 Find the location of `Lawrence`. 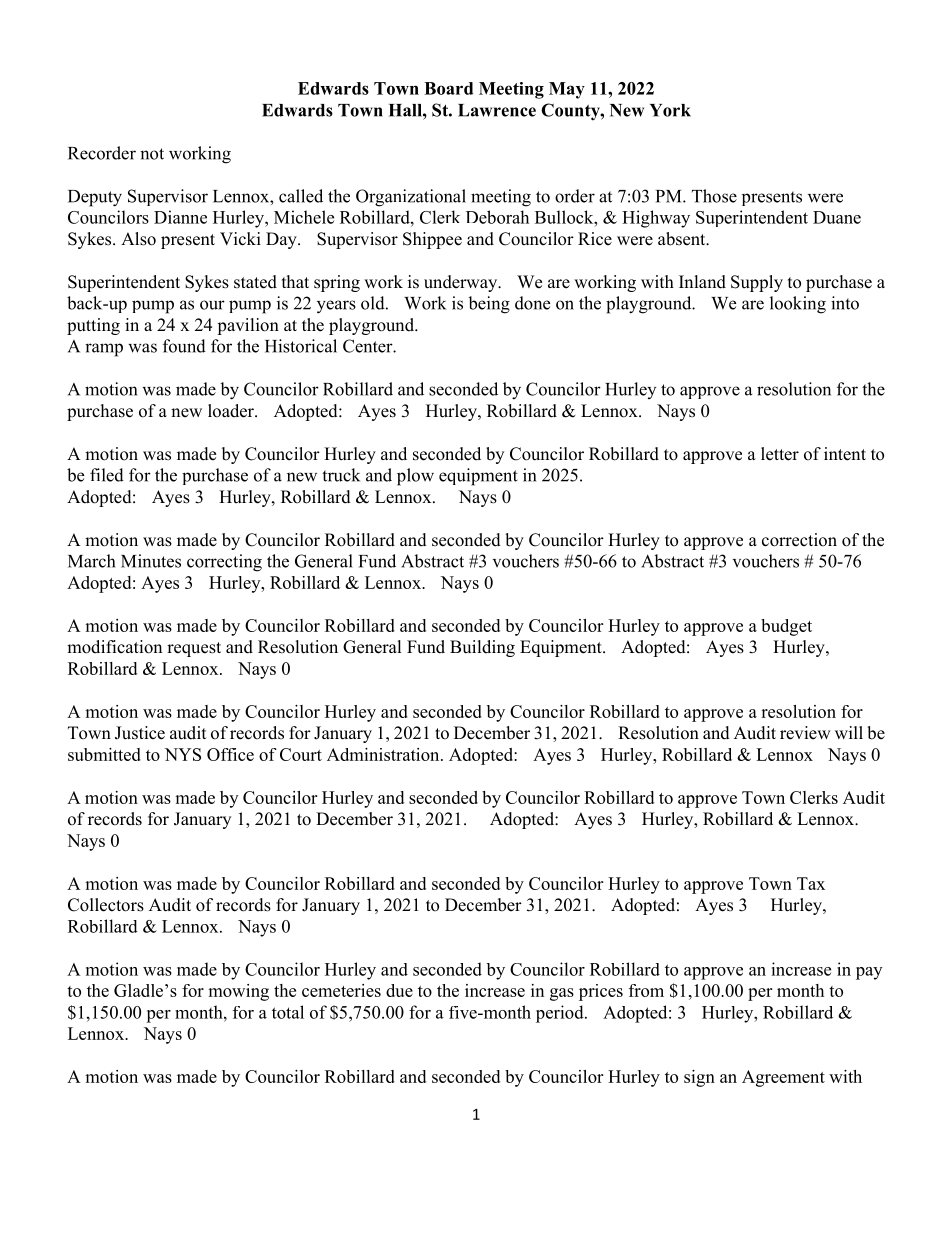

Lawrence is located at coordinates (497, 110).
